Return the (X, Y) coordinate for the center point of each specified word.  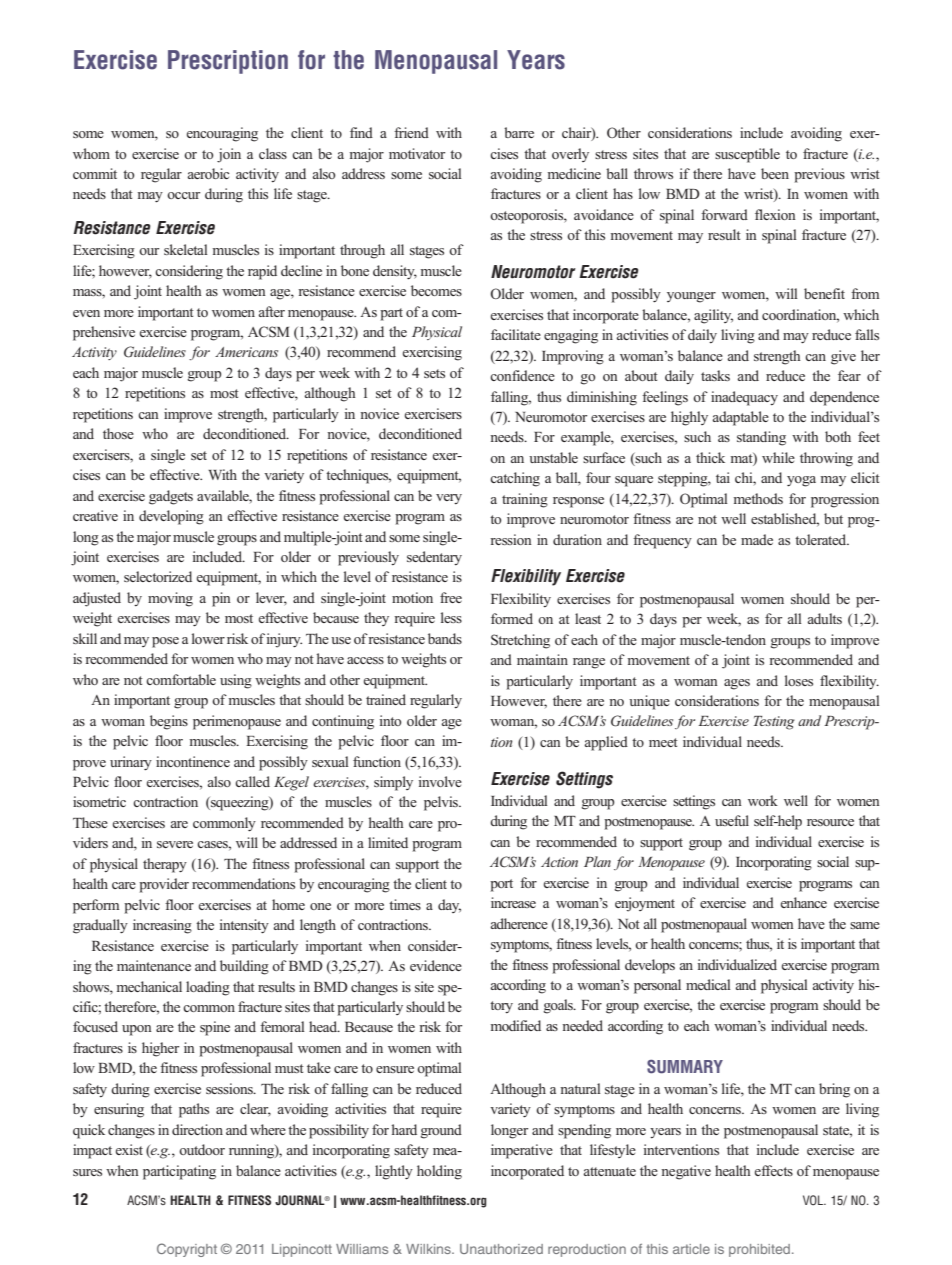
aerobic (208, 173)
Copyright (187, 1250)
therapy (165, 865)
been (775, 173)
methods (758, 498)
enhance (804, 902)
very (449, 499)
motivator (417, 153)
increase (513, 902)
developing (171, 517)
